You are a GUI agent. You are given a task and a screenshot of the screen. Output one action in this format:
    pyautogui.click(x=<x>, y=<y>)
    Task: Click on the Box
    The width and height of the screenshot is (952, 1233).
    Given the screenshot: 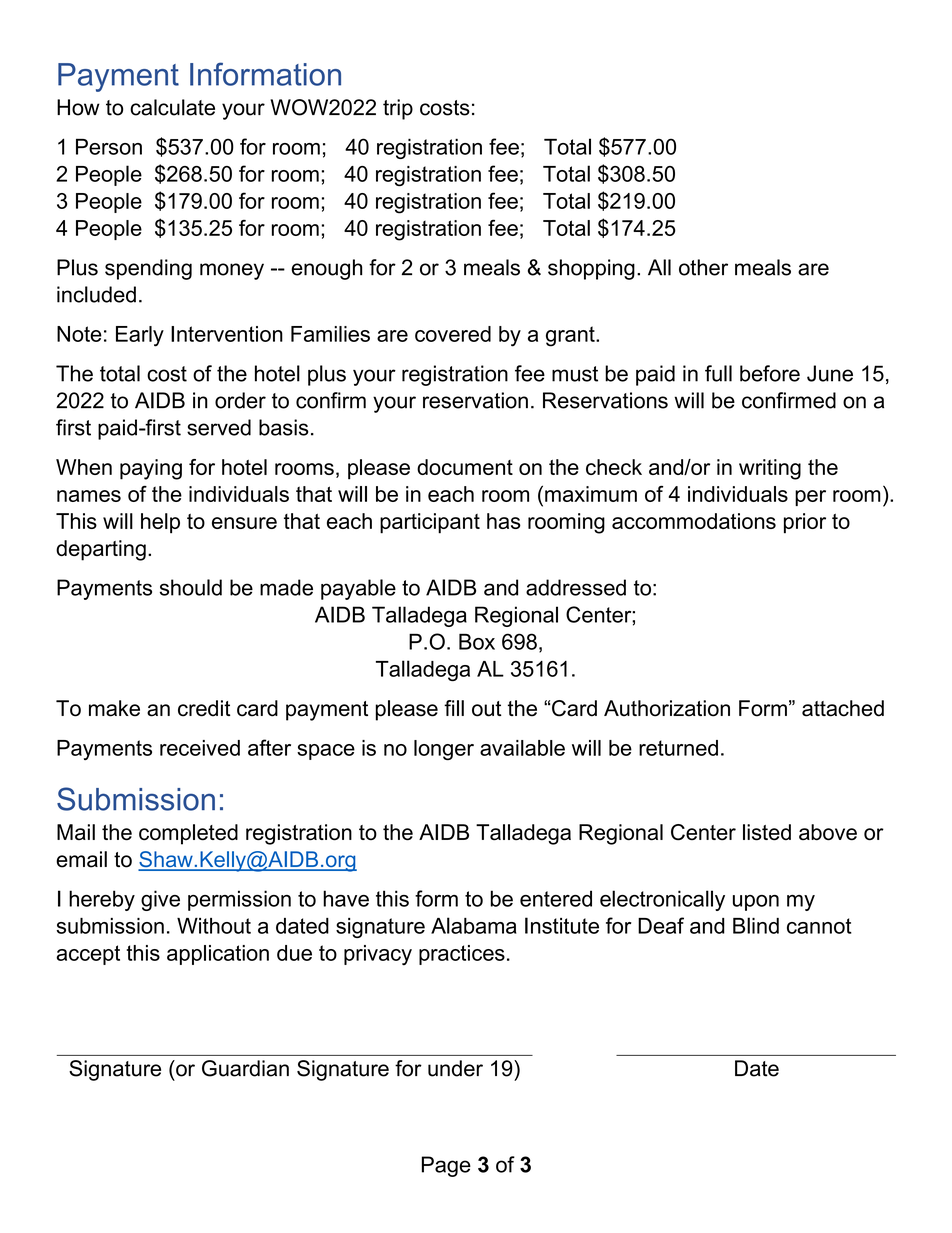 What is the action you would take?
    pyautogui.click(x=477, y=641)
